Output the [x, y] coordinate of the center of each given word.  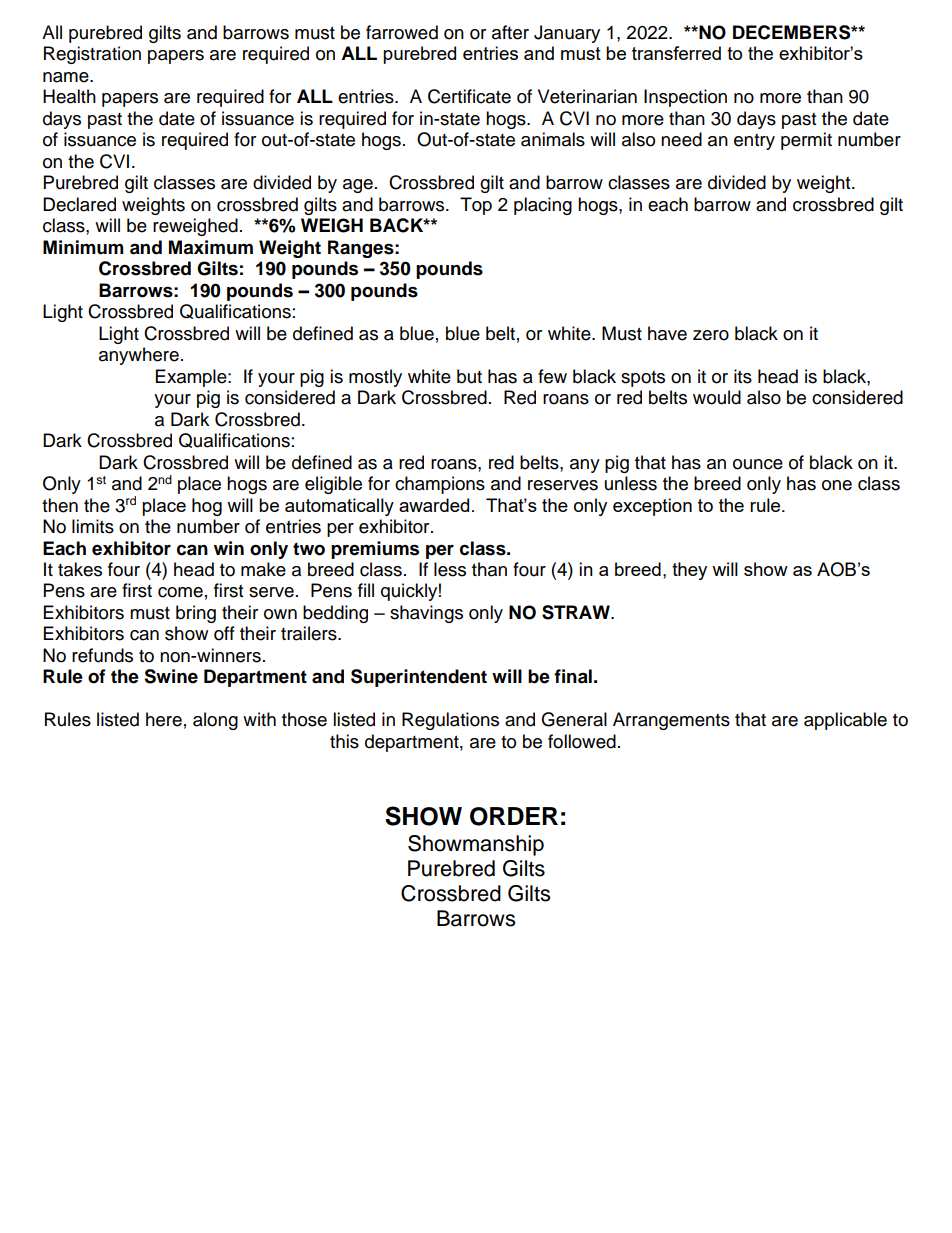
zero [711, 335]
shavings [426, 614]
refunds [102, 655]
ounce [758, 464]
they [689, 571]
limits [93, 526]
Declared [79, 204]
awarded [434, 505]
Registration [92, 55]
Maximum [211, 247]
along [215, 721]
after [510, 32]
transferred [676, 53]
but [469, 376]
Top [476, 206]
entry [754, 142]
